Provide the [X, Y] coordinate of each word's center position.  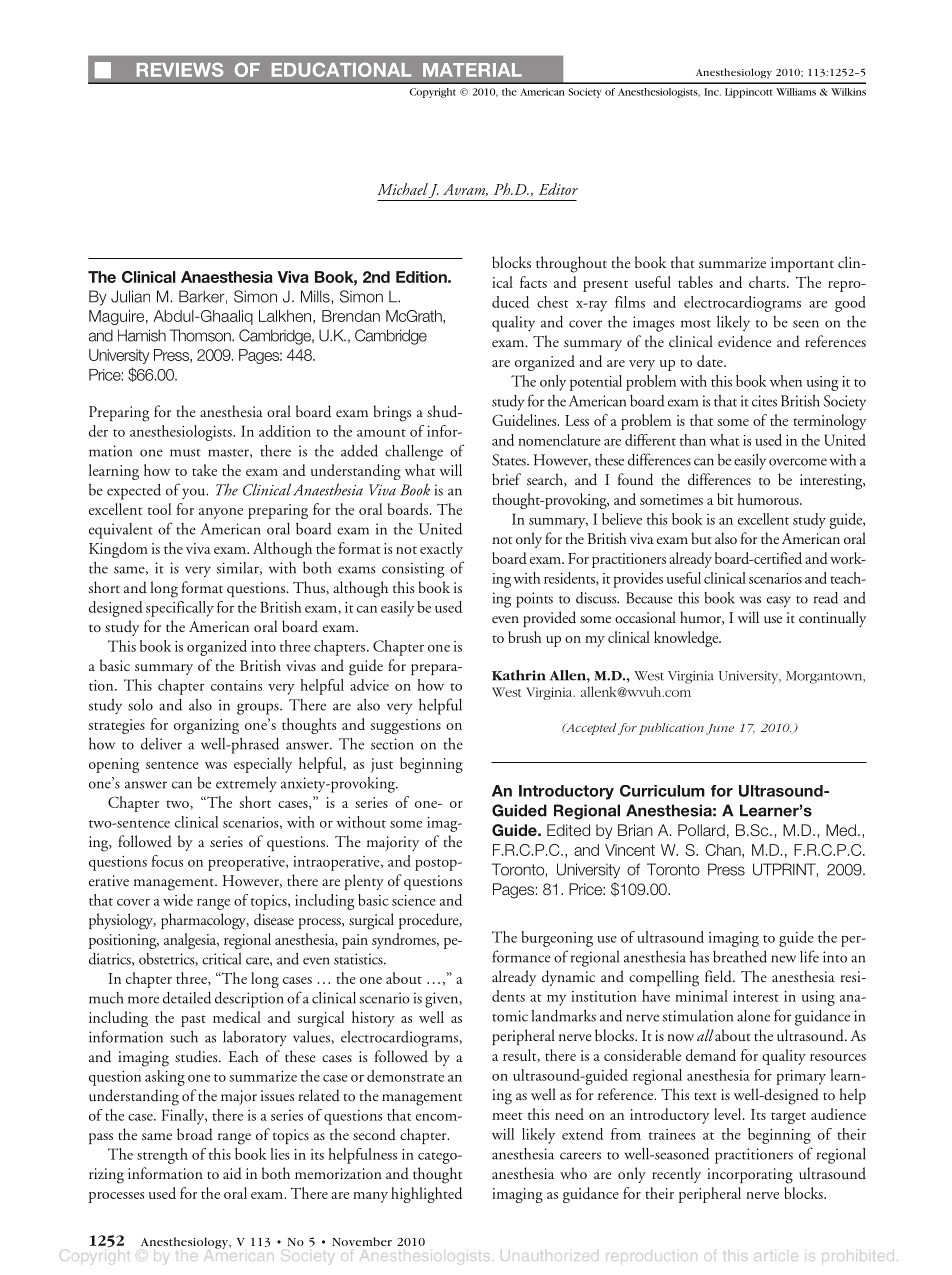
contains [236, 685]
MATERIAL [472, 70]
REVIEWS [180, 69]
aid [232, 1173]
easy [779, 601]
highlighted [426, 1195]
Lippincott [749, 93]
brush [525, 637]
